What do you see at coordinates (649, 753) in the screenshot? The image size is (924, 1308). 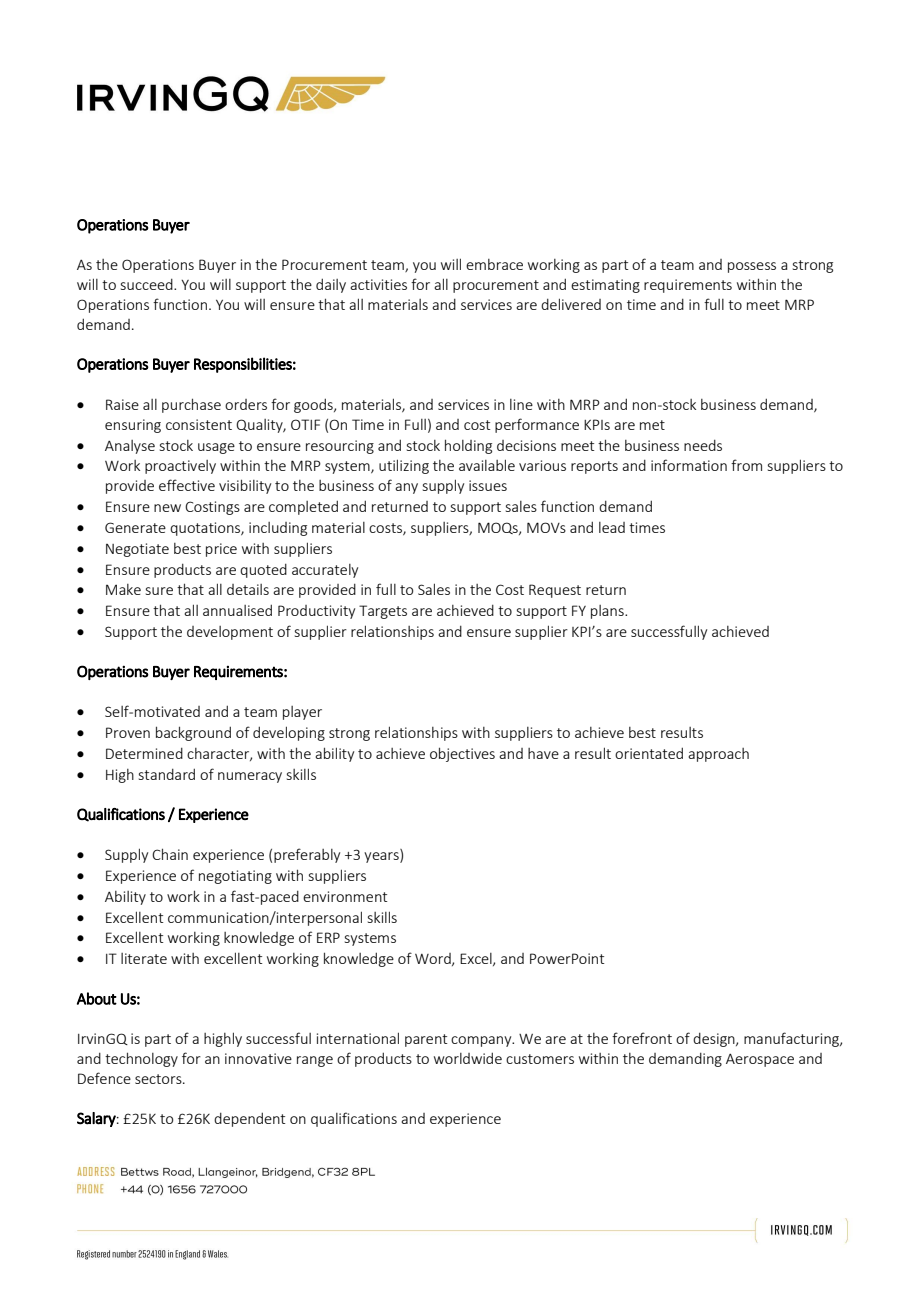 I see `orientated` at bounding box center [649, 753].
